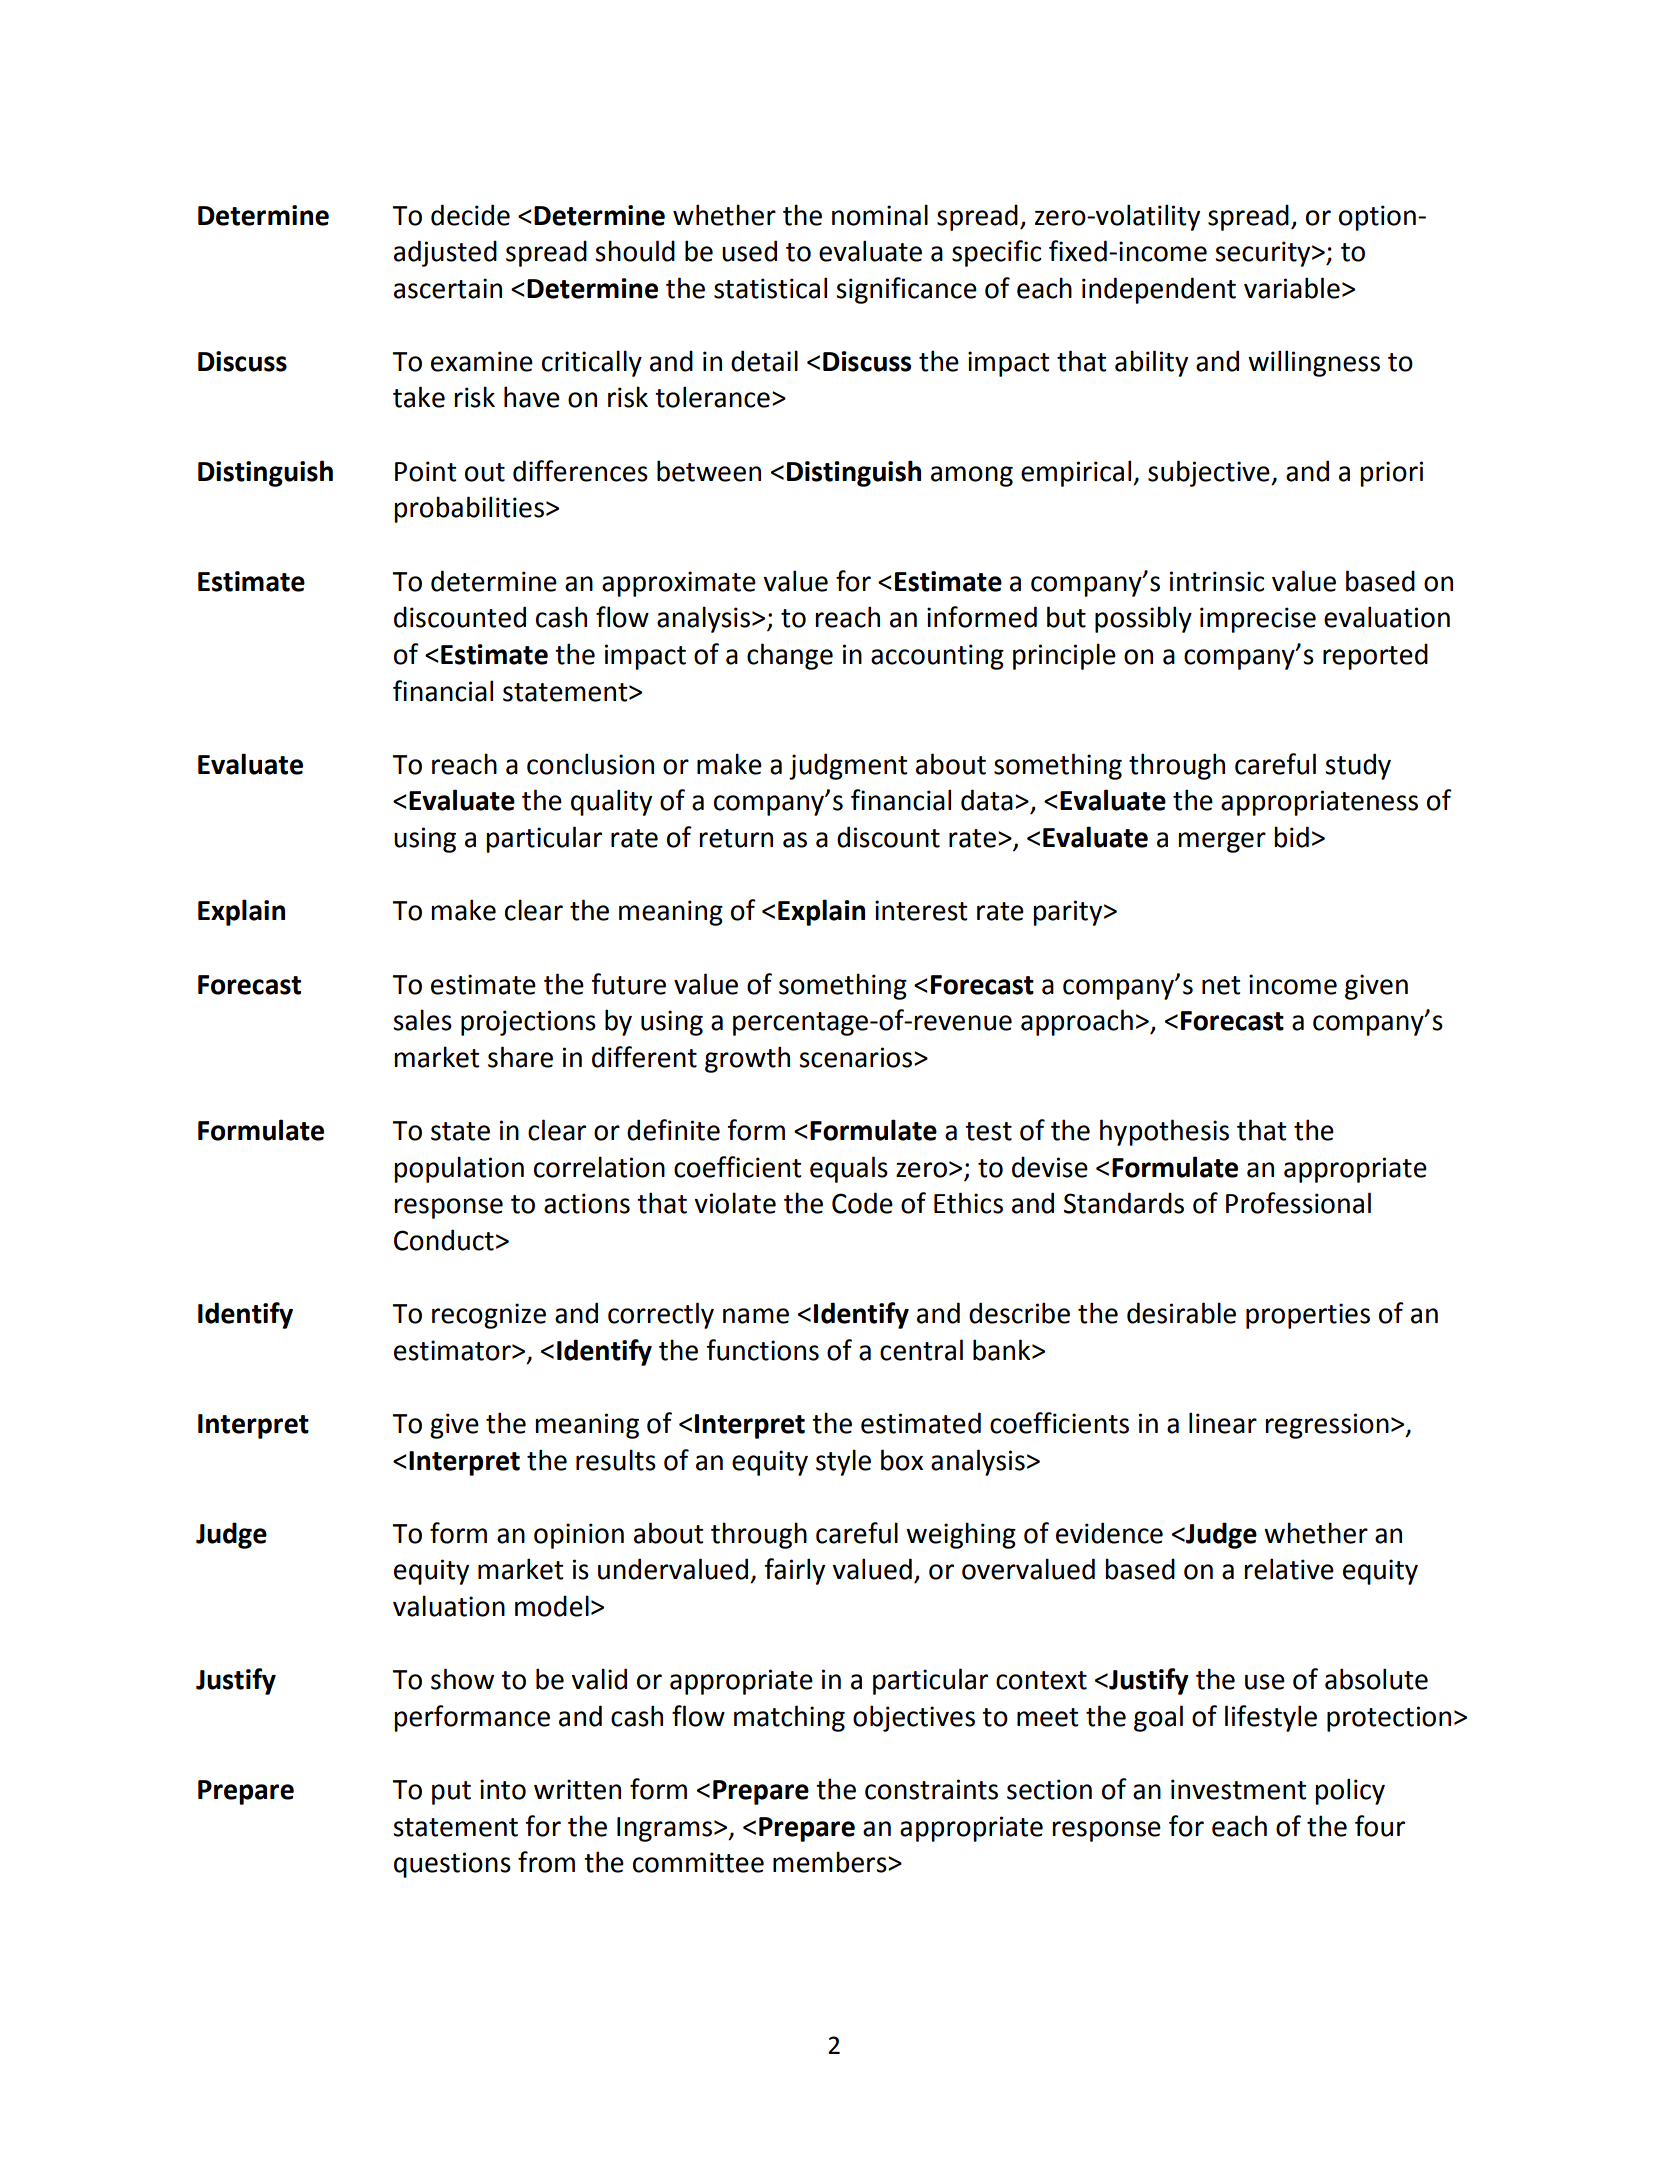 The width and height of the image is (1669, 2160). Describe the element at coordinates (470, 215) in the image. I see `decide` at that location.
